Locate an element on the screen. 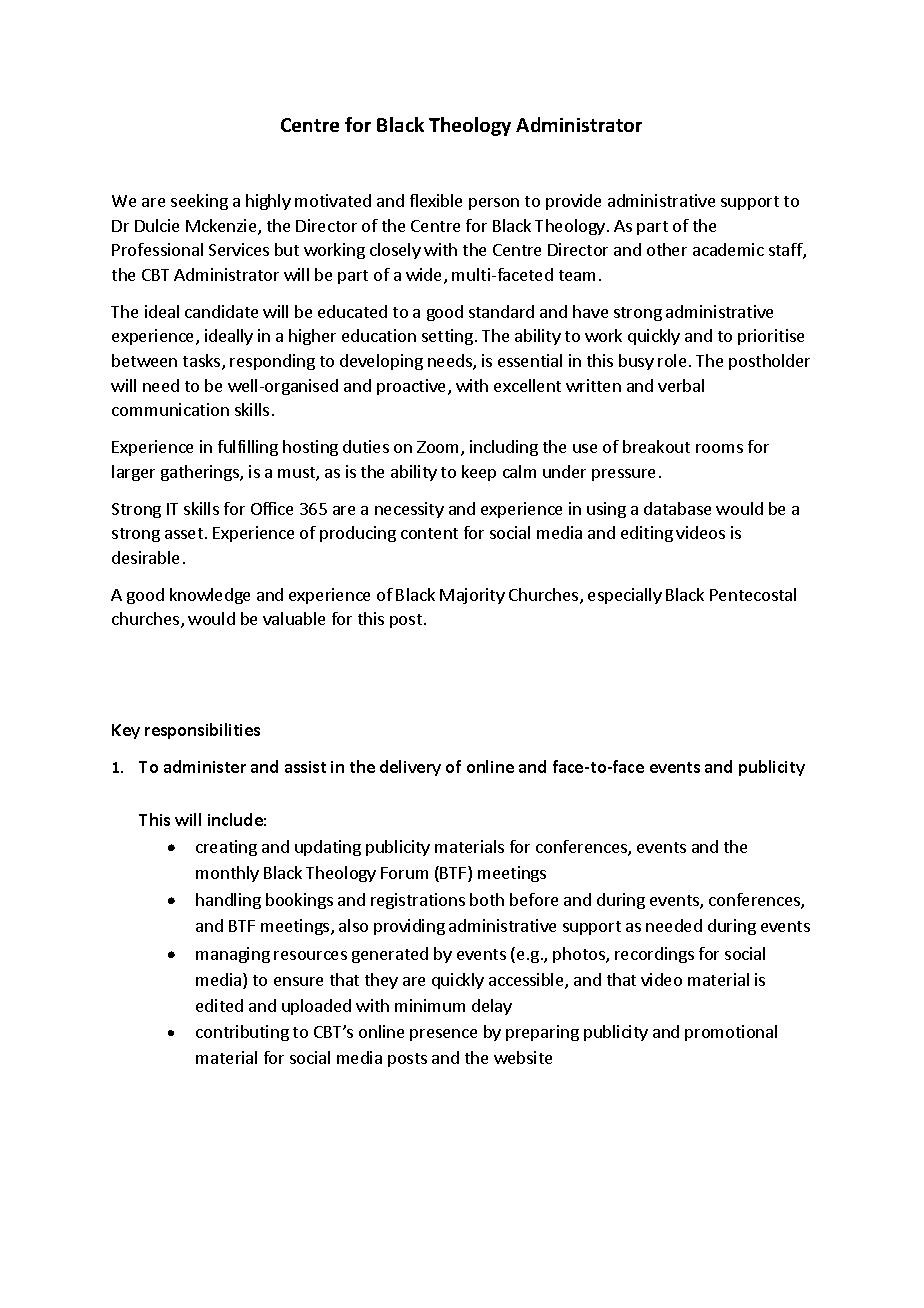 This screenshot has height=1308, width=924. contributing is located at coordinates (242, 1033).
